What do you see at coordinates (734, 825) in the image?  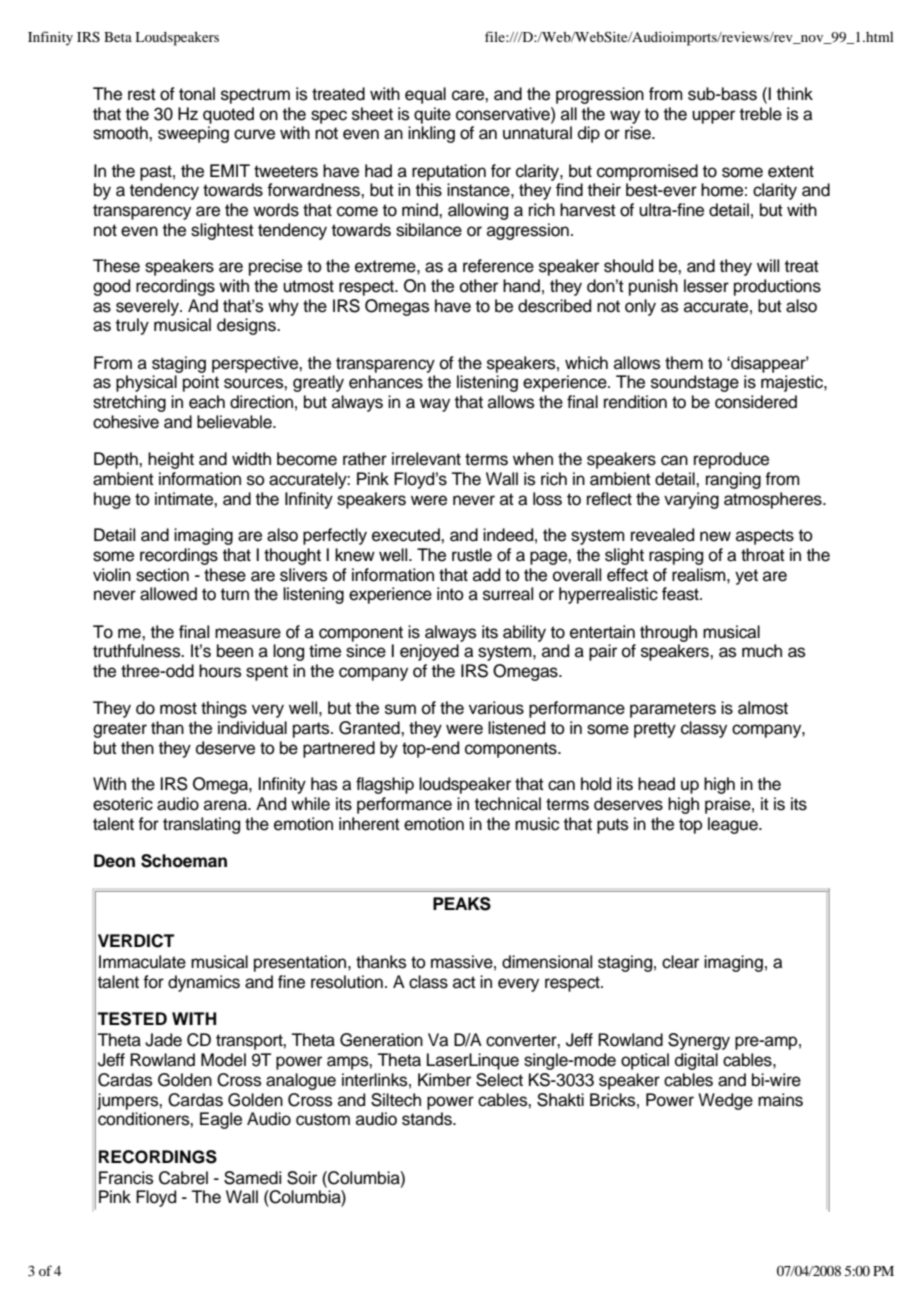 I see `league` at bounding box center [734, 825].
